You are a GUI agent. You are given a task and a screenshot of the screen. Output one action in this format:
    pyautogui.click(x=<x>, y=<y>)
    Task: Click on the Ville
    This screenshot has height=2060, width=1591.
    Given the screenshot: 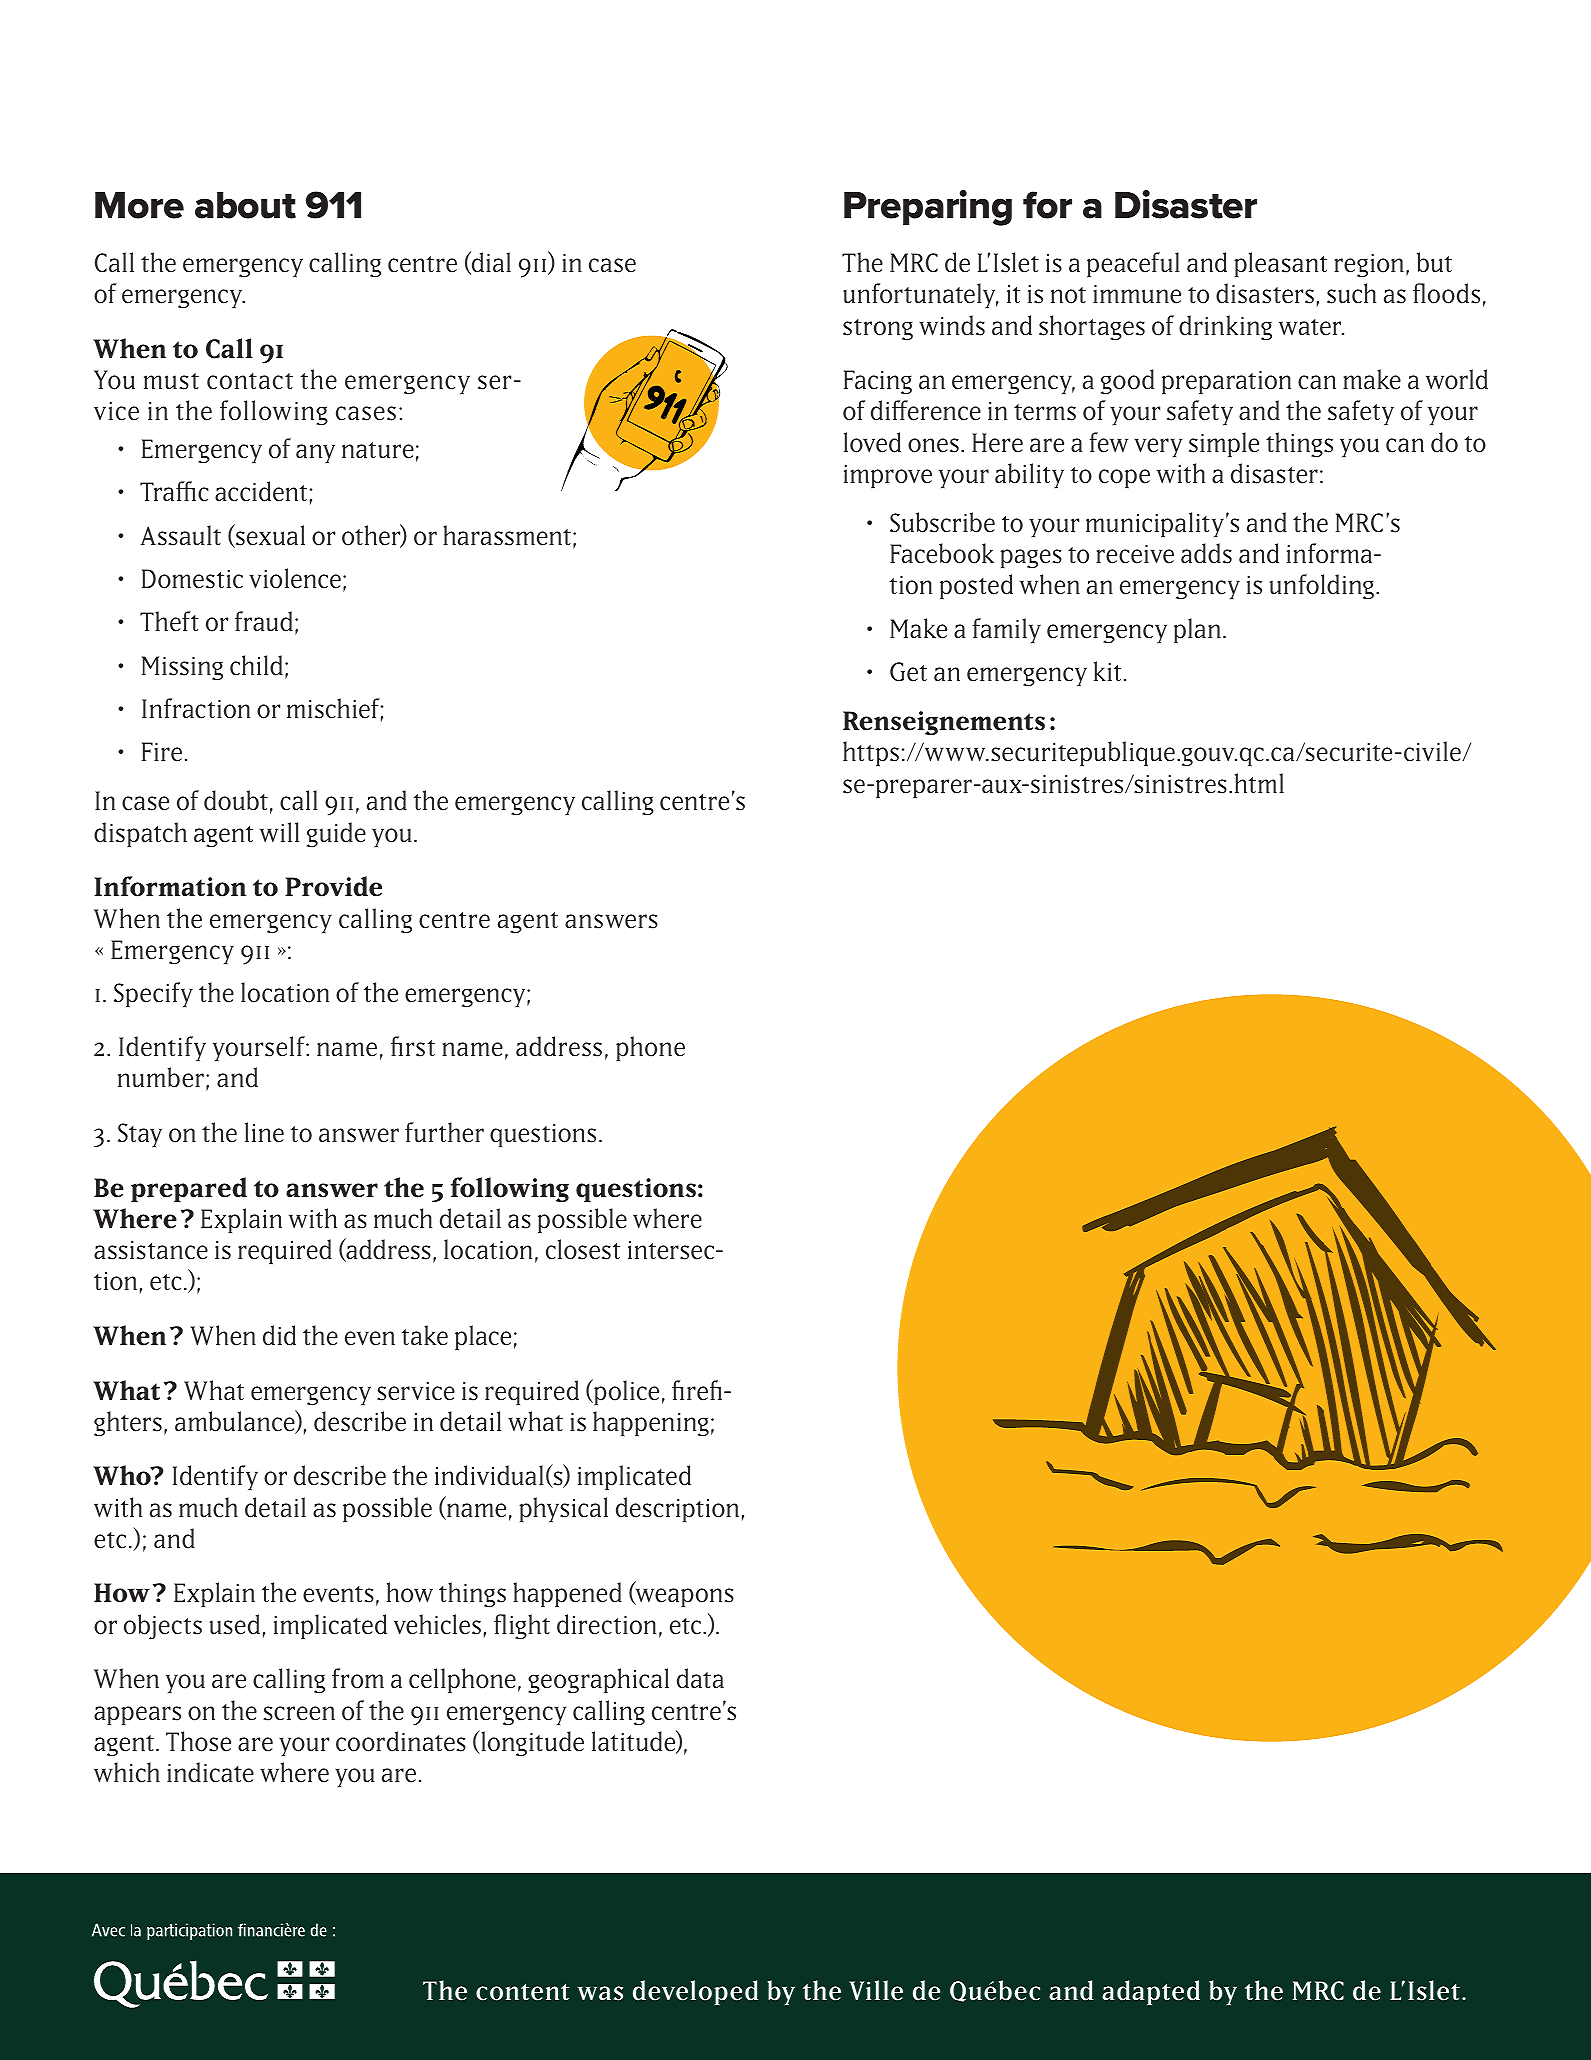 What is the action you would take?
    pyautogui.click(x=876, y=1990)
